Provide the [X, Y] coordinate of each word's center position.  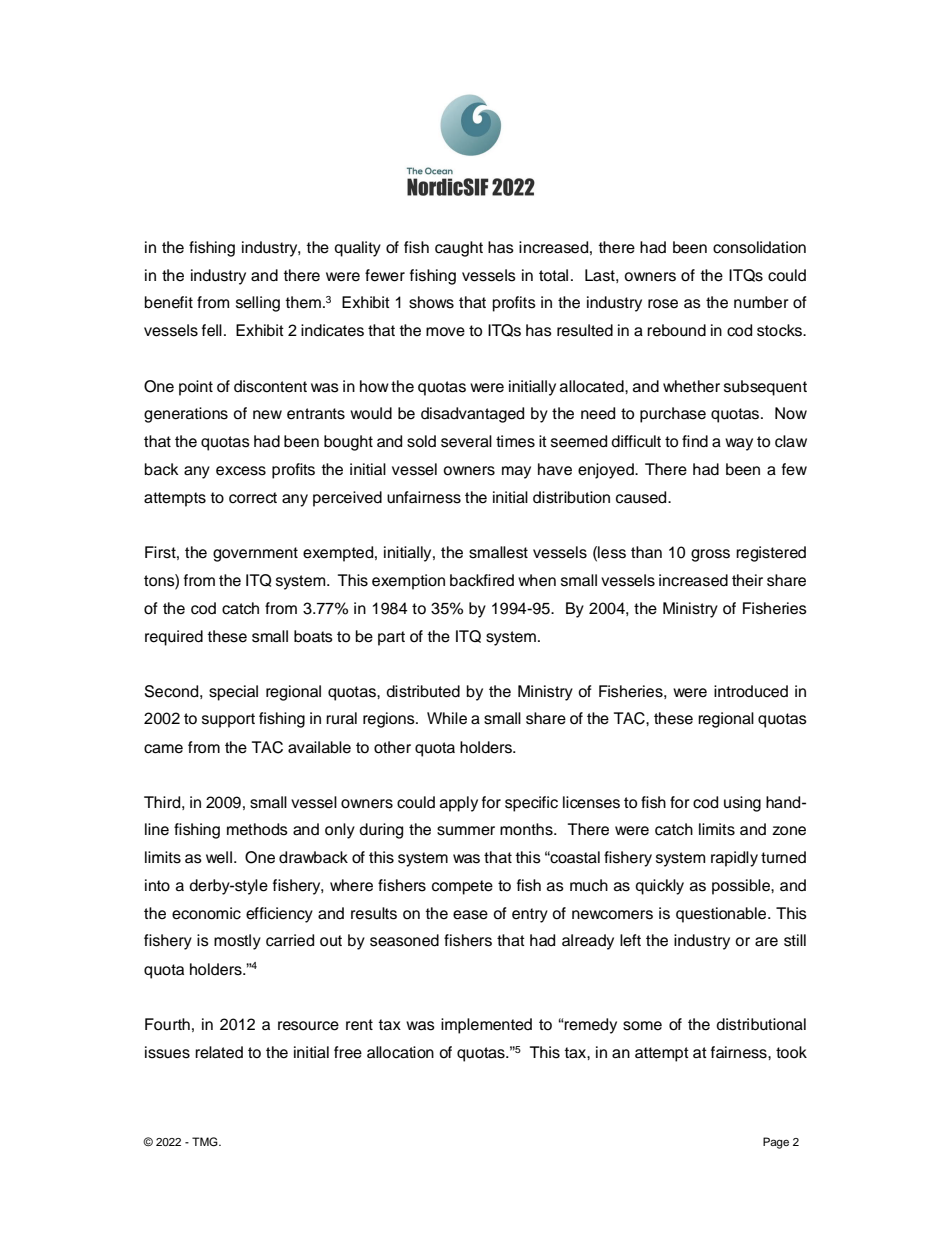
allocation [400, 1052]
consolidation [759, 247]
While [447, 718]
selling [258, 304]
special [233, 693]
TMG [206, 1142]
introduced [751, 691]
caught [459, 249]
